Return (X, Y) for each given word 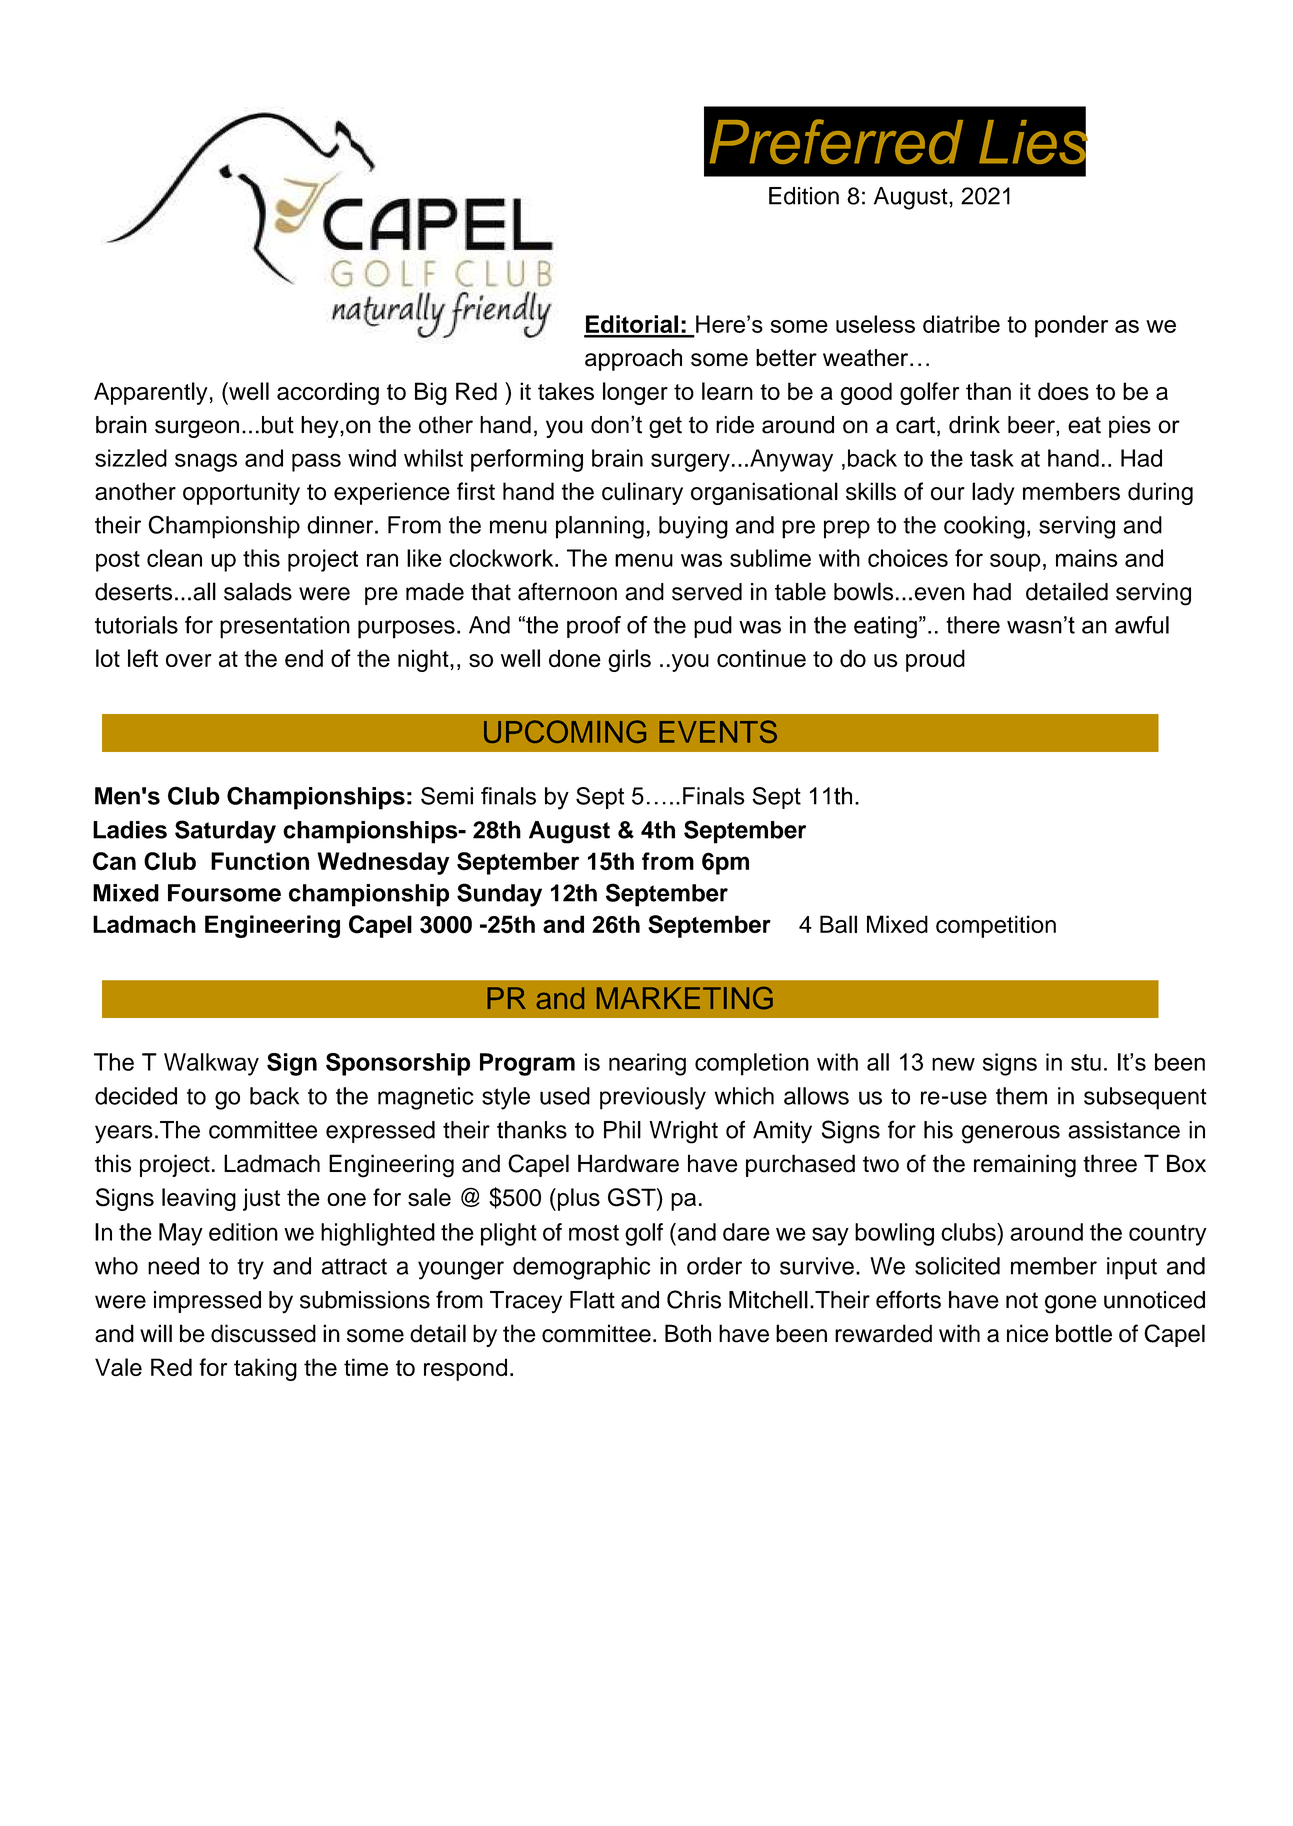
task (992, 458)
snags (206, 462)
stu (1086, 1062)
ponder (1071, 326)
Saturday (225, 832)
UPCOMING (565, 731)
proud (935, 660)
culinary (642, 493)
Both (688, 1333)
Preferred (836, 141)
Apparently (151, 393)
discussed (263, 1333)
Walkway (211, 1064)
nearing (647, 1064)
